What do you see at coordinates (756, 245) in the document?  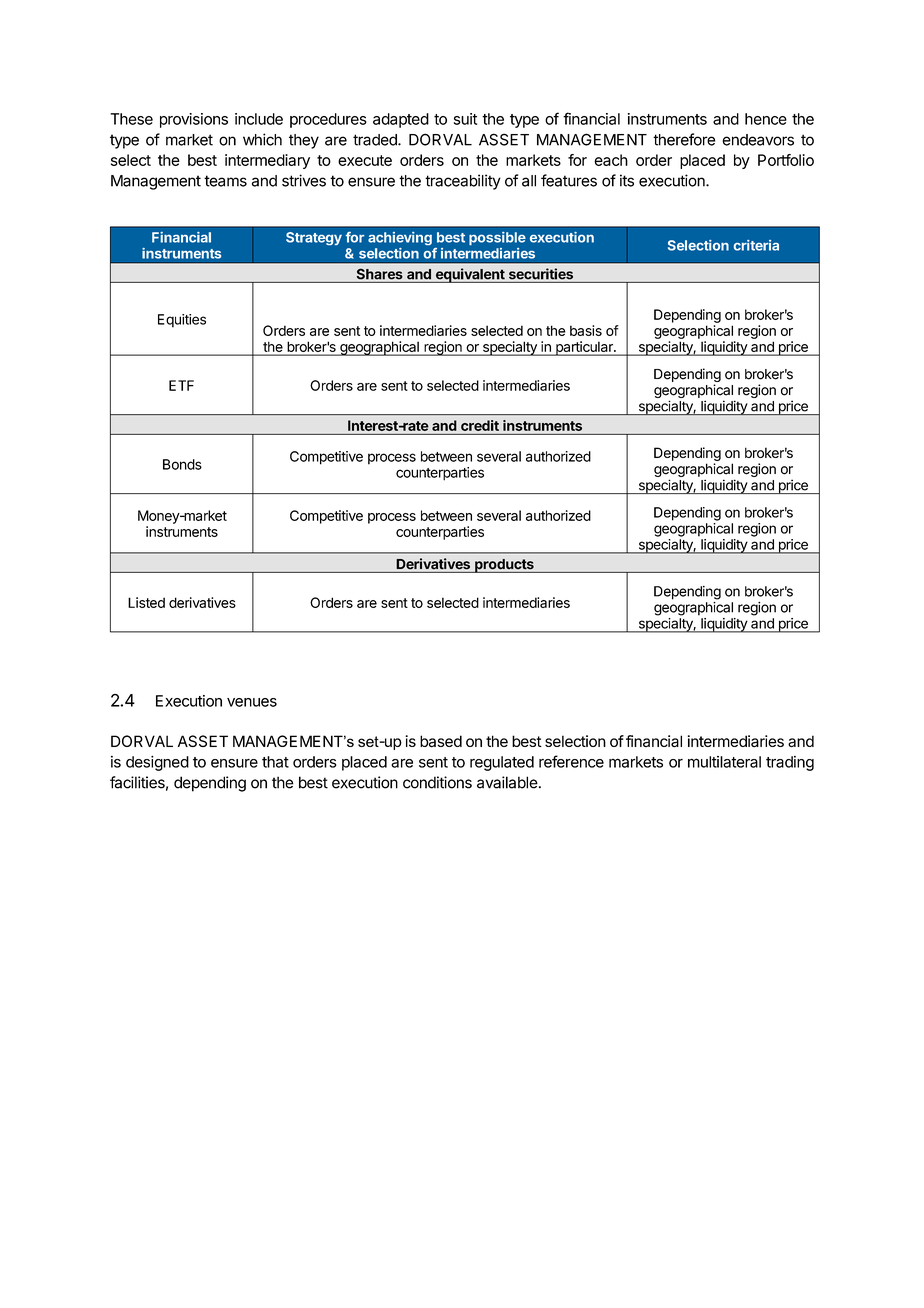 I see `criteria` at bounding box center [756, 245].
